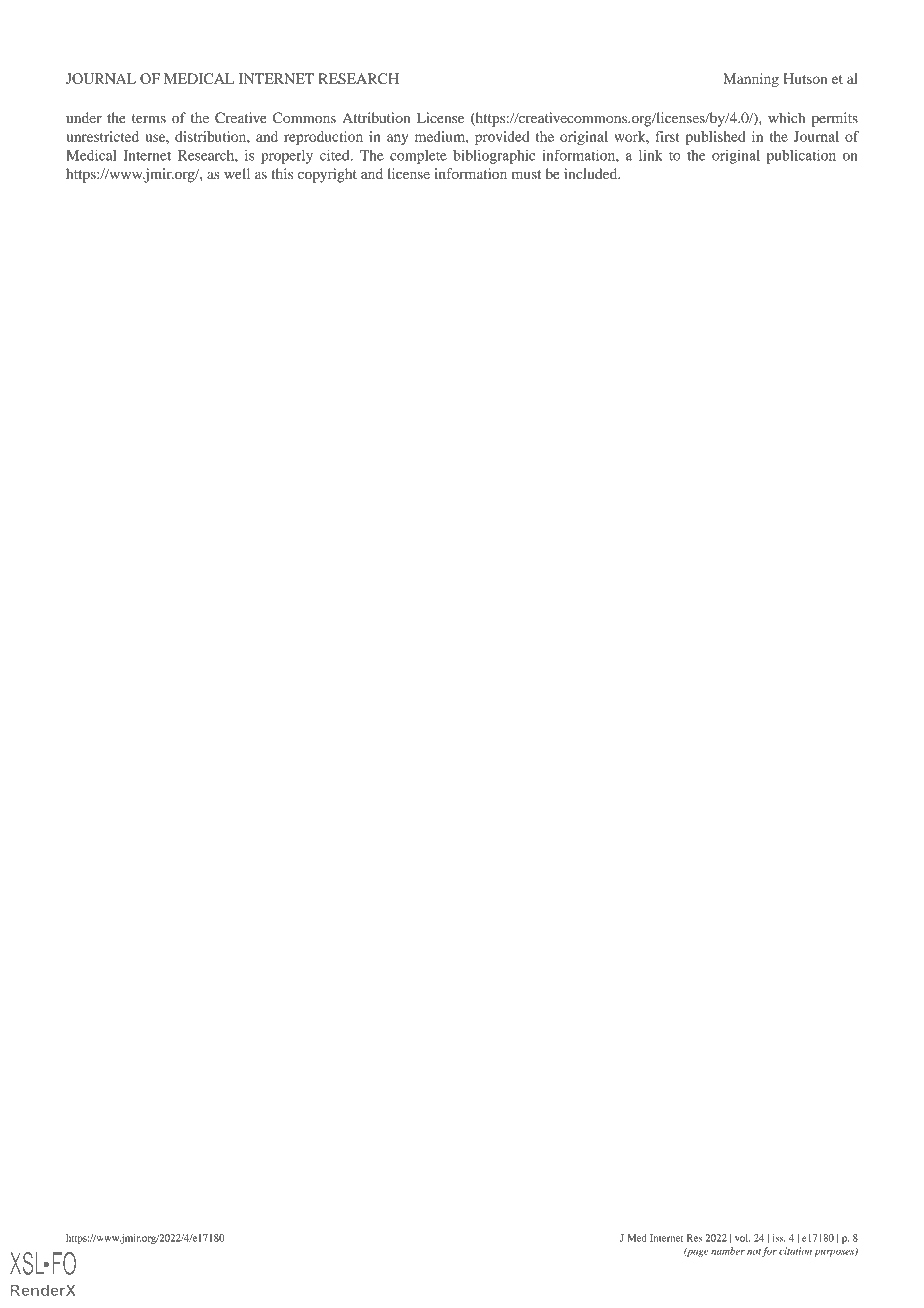 Image resolution: width=924 pixels, height=1308 pixels. Describe the element at coordinates (237, 173) in the screenshot. I see `well` at that location.
